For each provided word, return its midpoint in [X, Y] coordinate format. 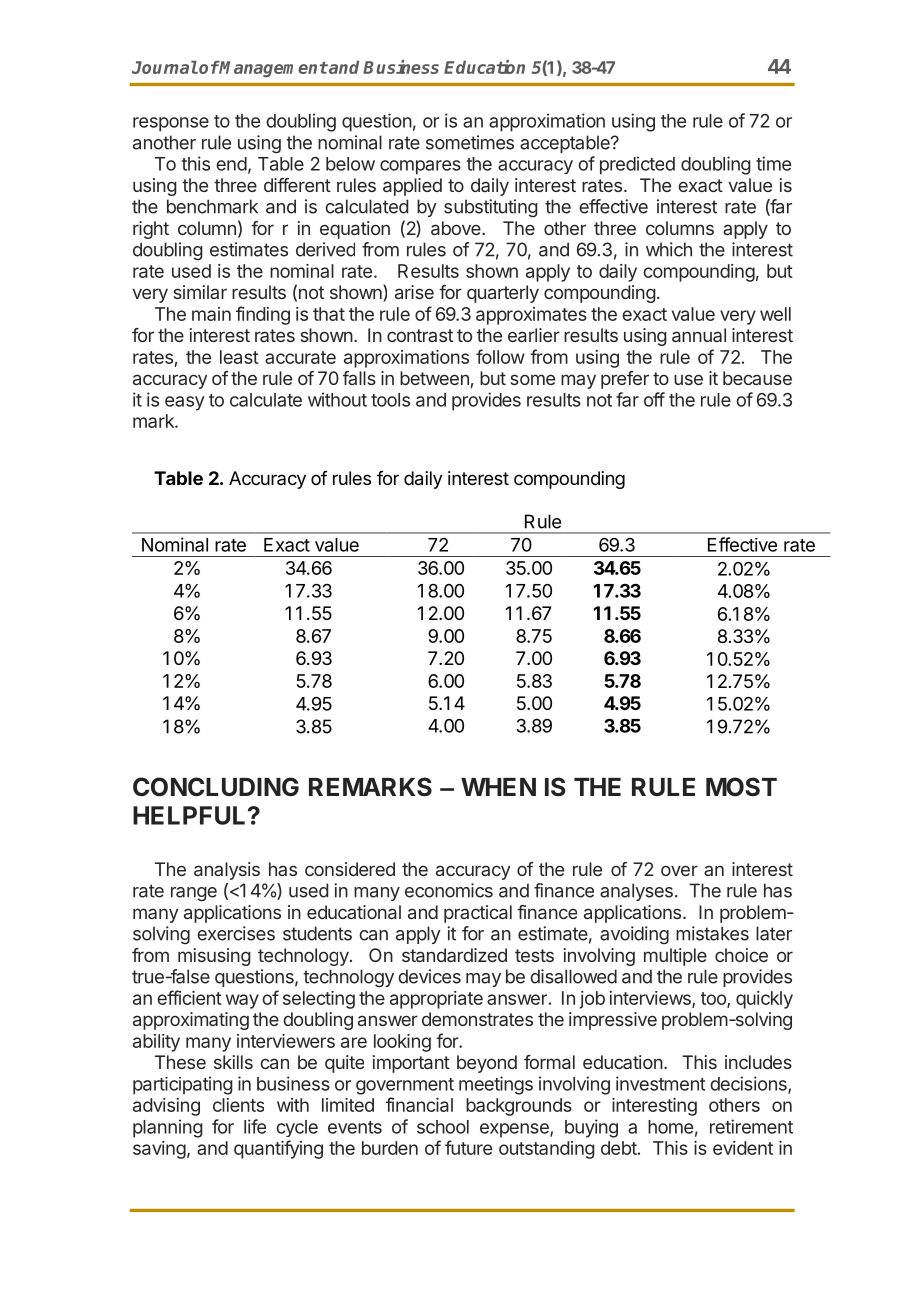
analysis [227, 871]
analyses [636, 892]
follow [500, 356]
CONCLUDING [216, 787]
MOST [741, 787]
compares [420, 167]
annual [699, 335]
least [239, 357]
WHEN [498, 787]
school [443, 1127]
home [670, 1127]
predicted [637, 165]
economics [449, 890]
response [171, 124]
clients [238, 1105]
